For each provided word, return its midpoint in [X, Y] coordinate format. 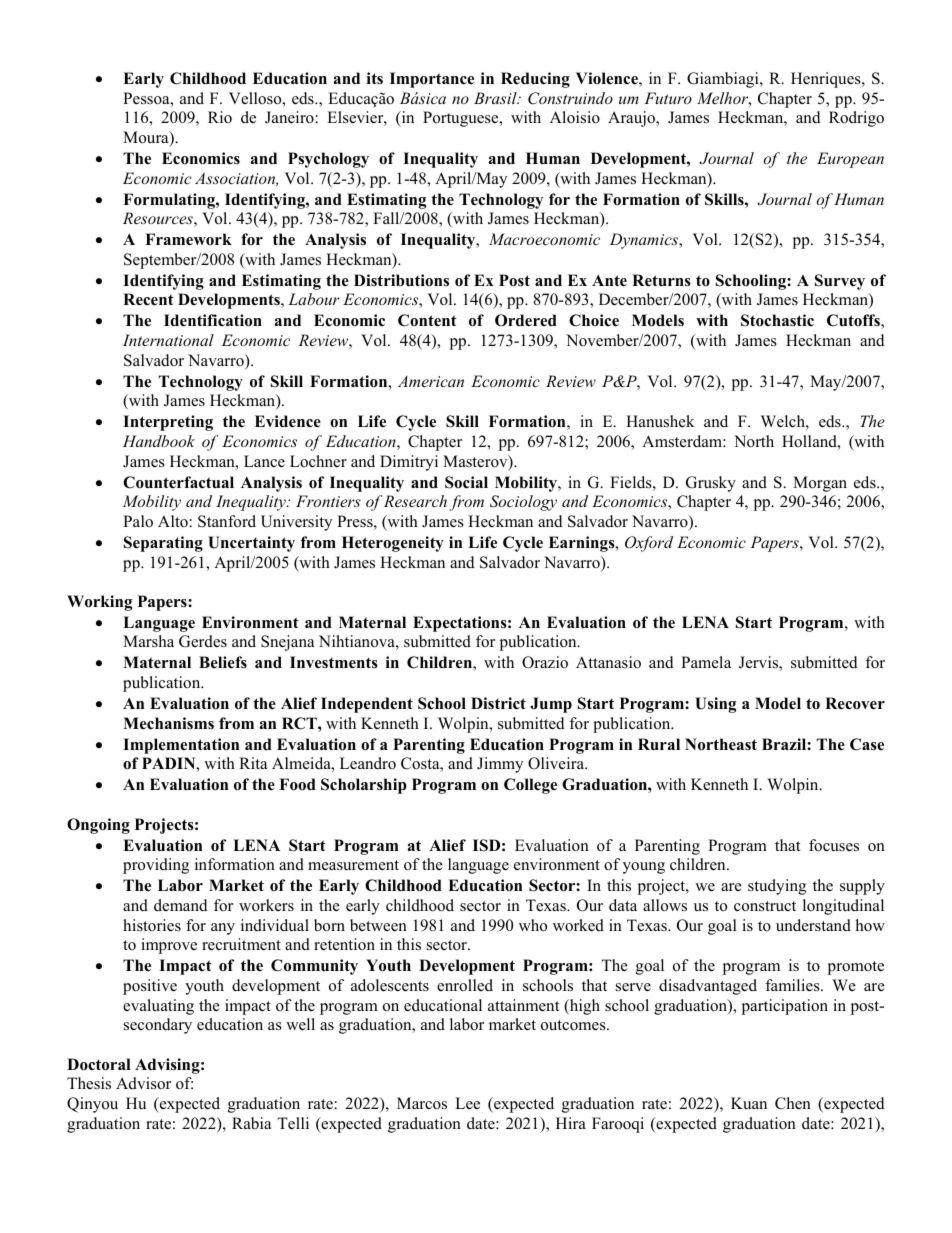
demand [181, 905]
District [498, 703]
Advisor [143, 1083]
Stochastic [777, 320]
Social [466, 482]
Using [715, 705]
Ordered [526, 320]
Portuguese [462, 119]
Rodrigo [856, 119]
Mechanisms [168, 723]
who [533, 925]
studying [777, 887]
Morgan [820, 484]
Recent [148, 299]
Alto [174, 521]
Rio [220, 117]
